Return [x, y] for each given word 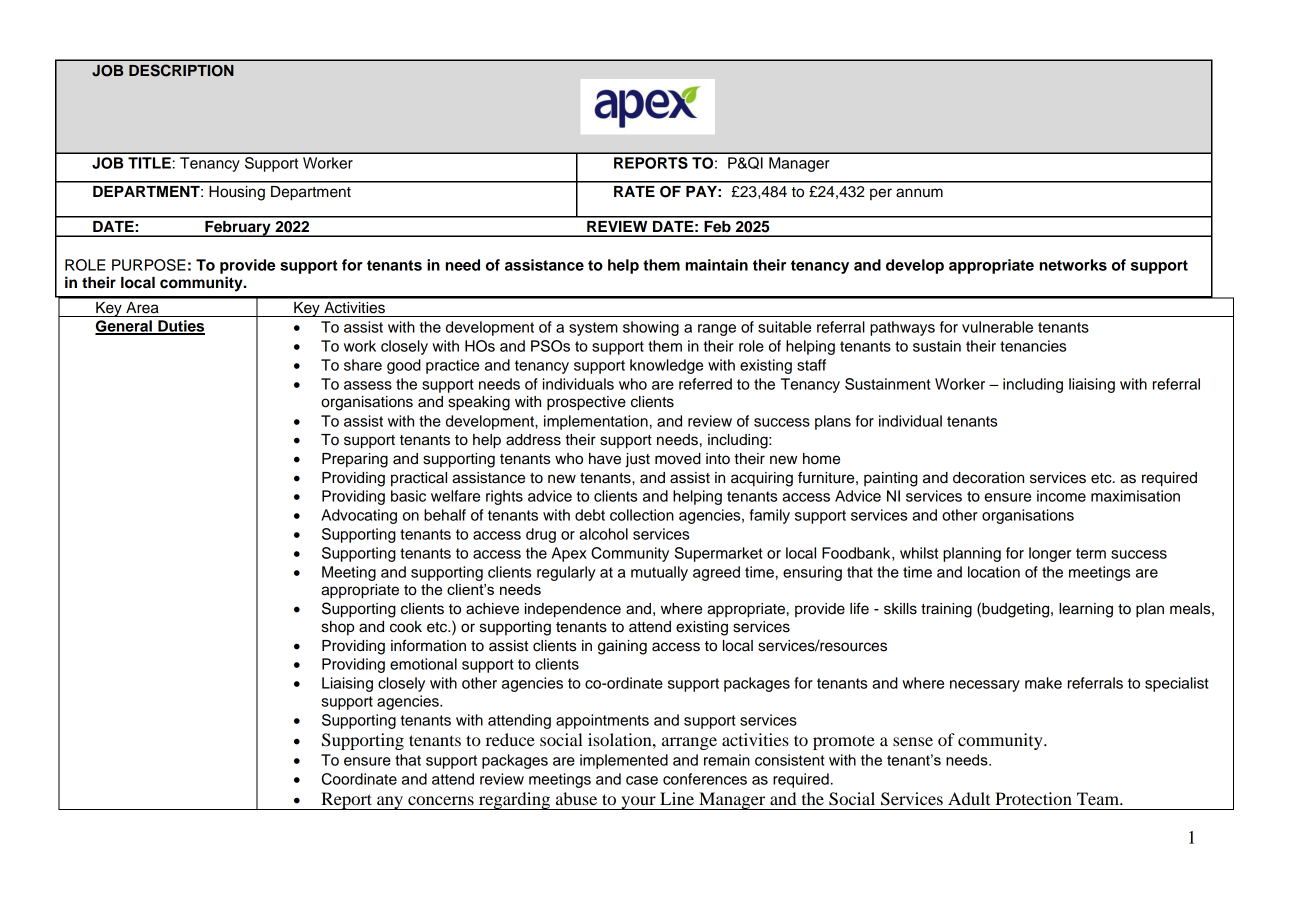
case [642, 780]
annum [919, 193]
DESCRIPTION [181, 70]
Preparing [355, 460]
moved [678, 459]
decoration [988, 478]
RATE [634, 191]
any [390, 803]
